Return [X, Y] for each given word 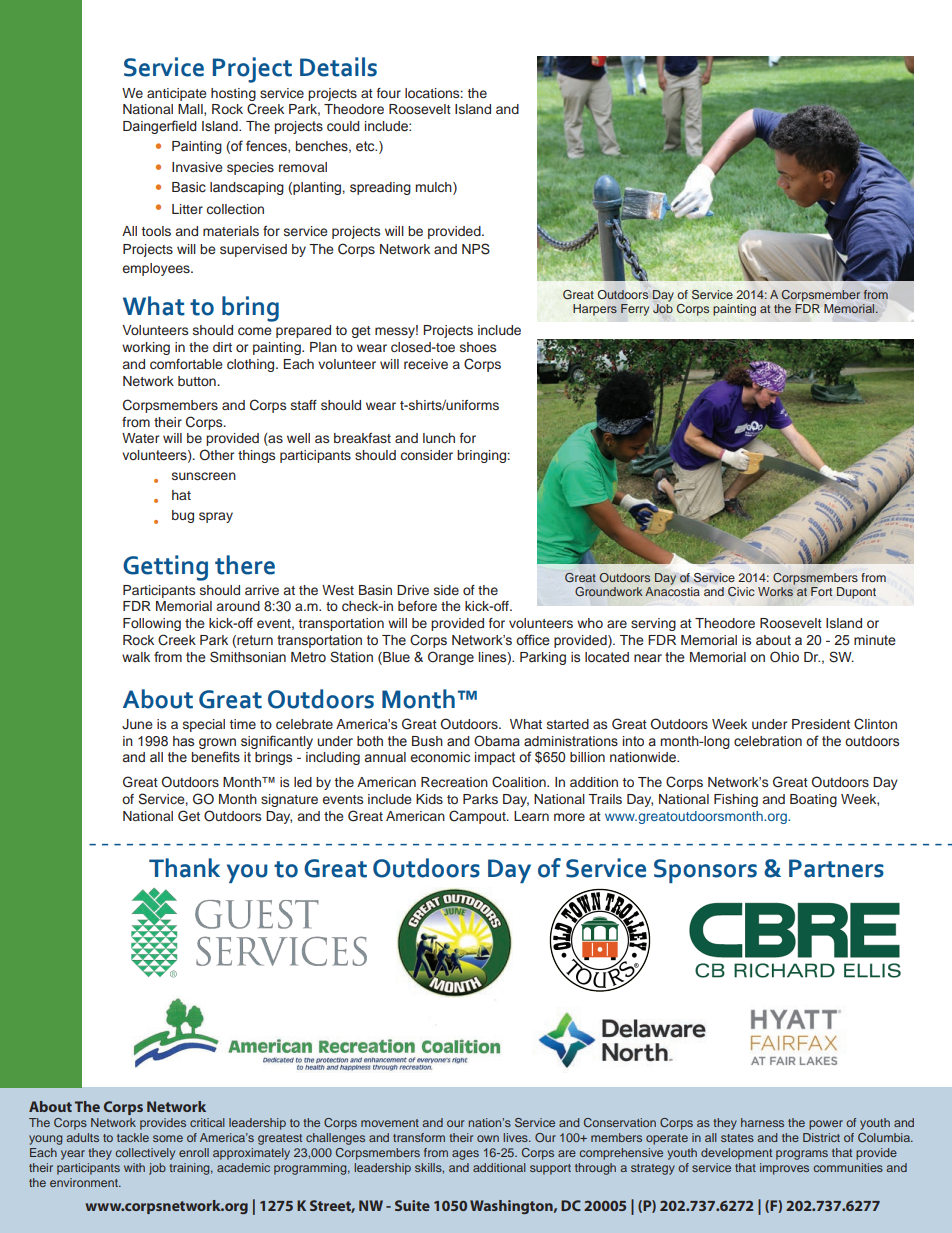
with [134, 1167]
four [389, 93]
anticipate [176, 94]
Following [152, 624]
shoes [478, 347]
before [417, 606]
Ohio [784, 656]
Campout [478, 817]
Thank [184, 868]
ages [465, 1155]
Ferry [635, 310]
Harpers [595, 310]
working [146, 348]
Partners [836, 868]
